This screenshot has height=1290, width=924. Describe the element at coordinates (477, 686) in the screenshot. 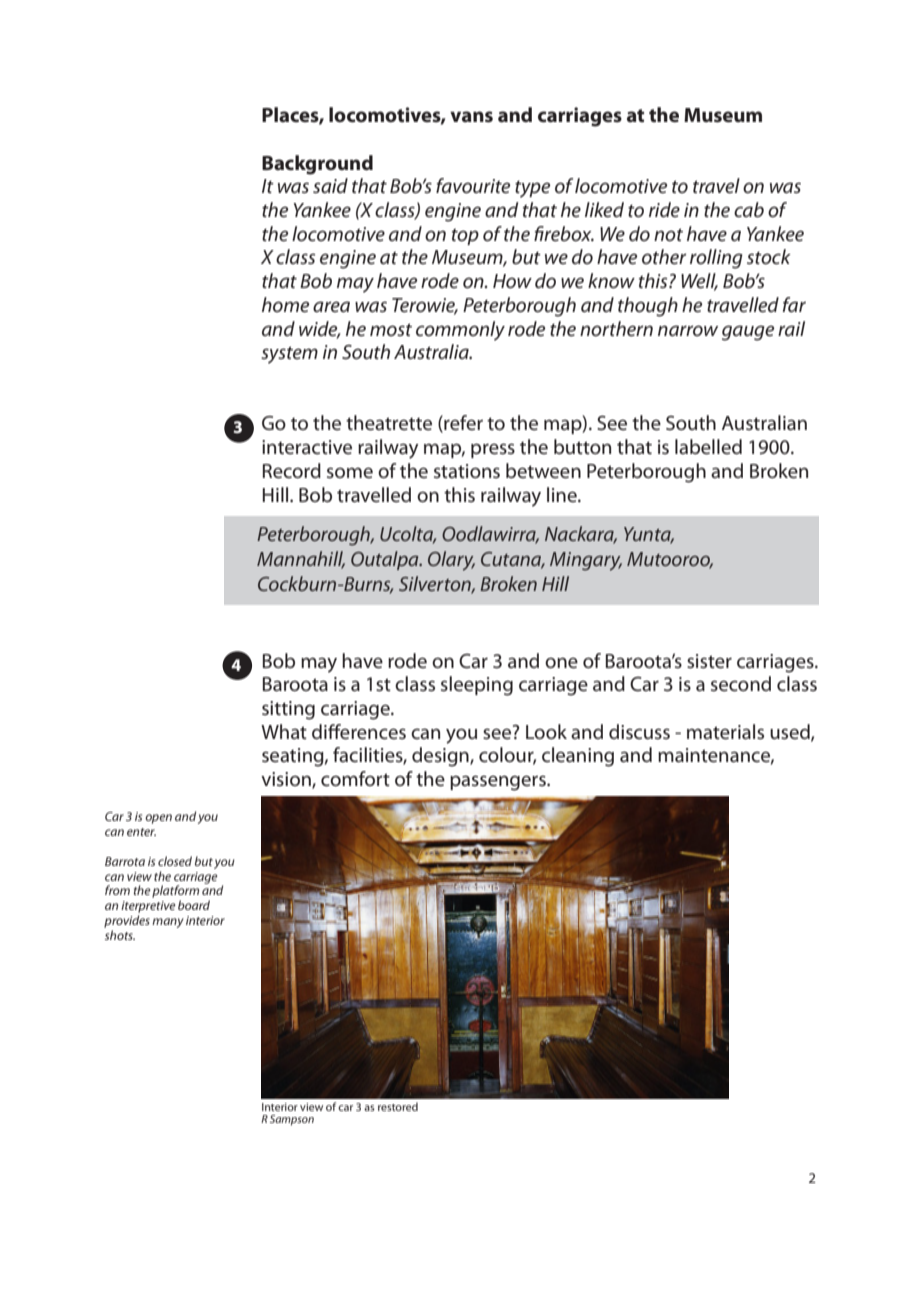

I see `sleeping` at that location.
